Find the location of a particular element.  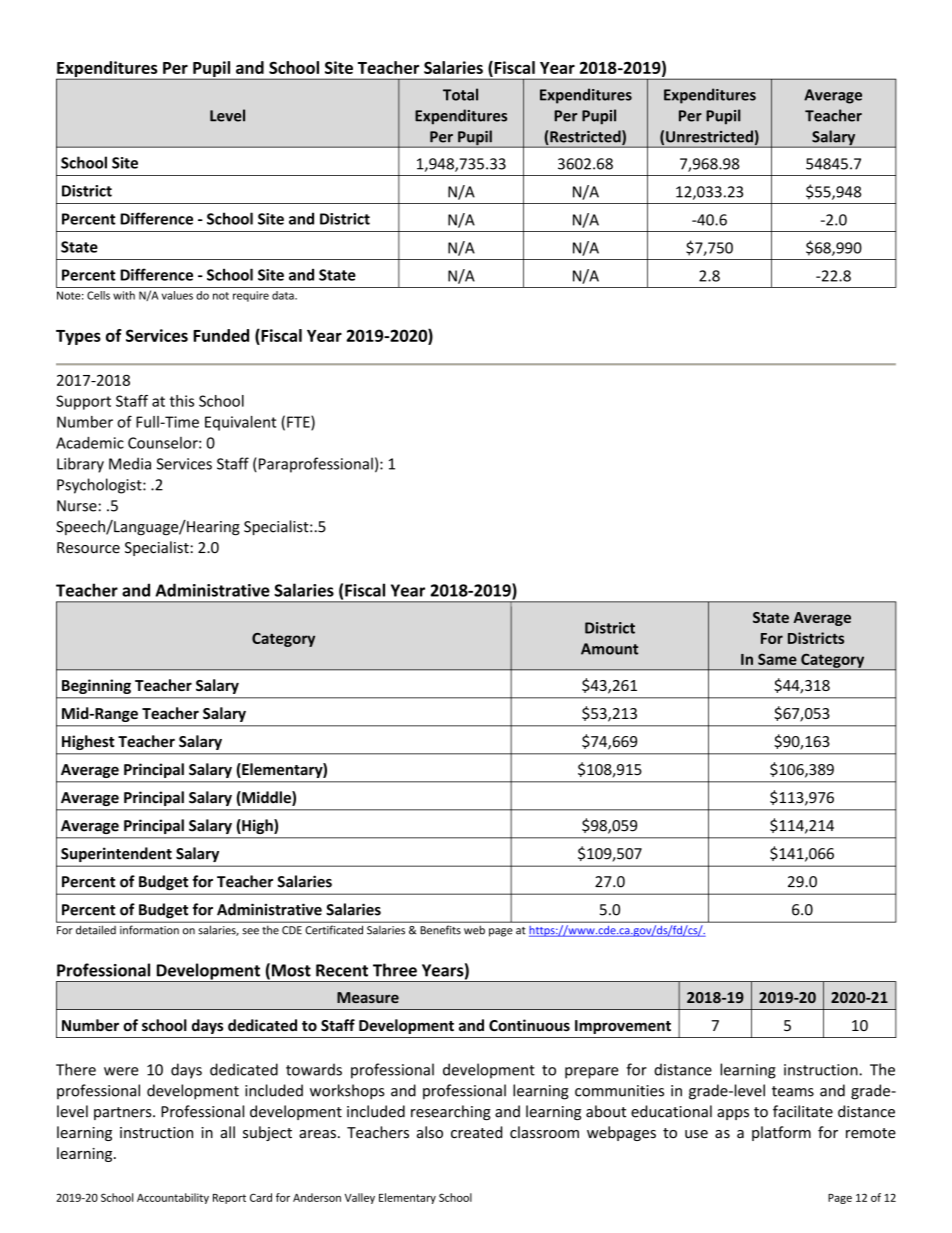

Total is located at coordinates (460, 94).
